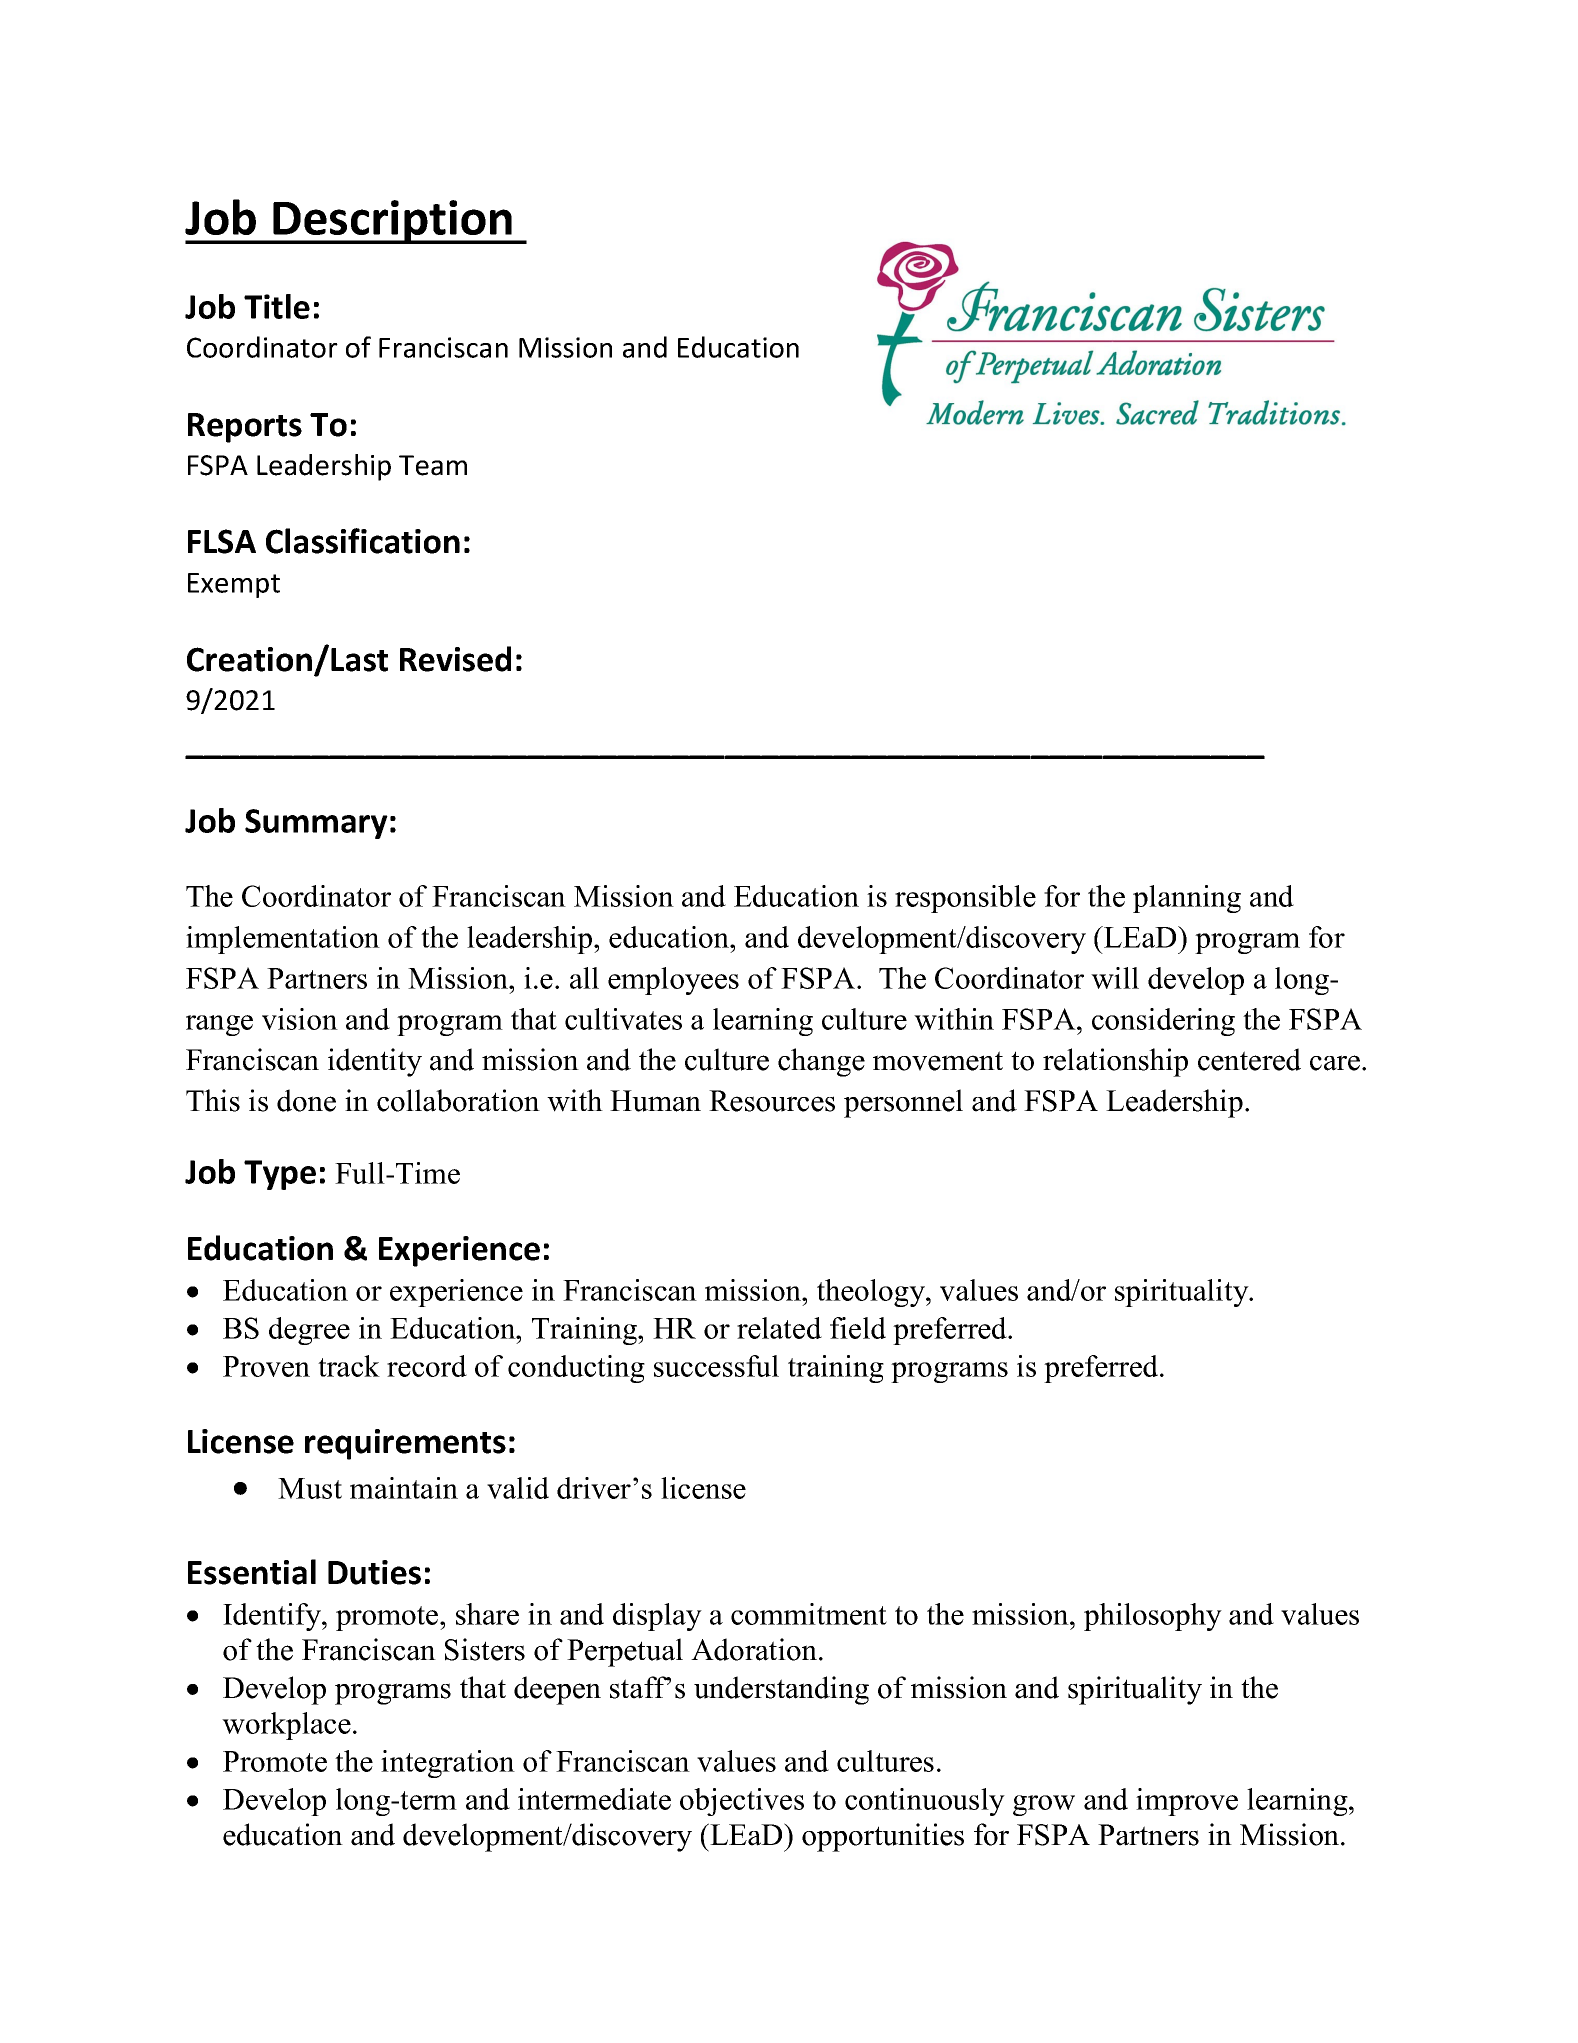  Describe the element at coordinates (433, 465) in the page. I see `Team` at that location.
